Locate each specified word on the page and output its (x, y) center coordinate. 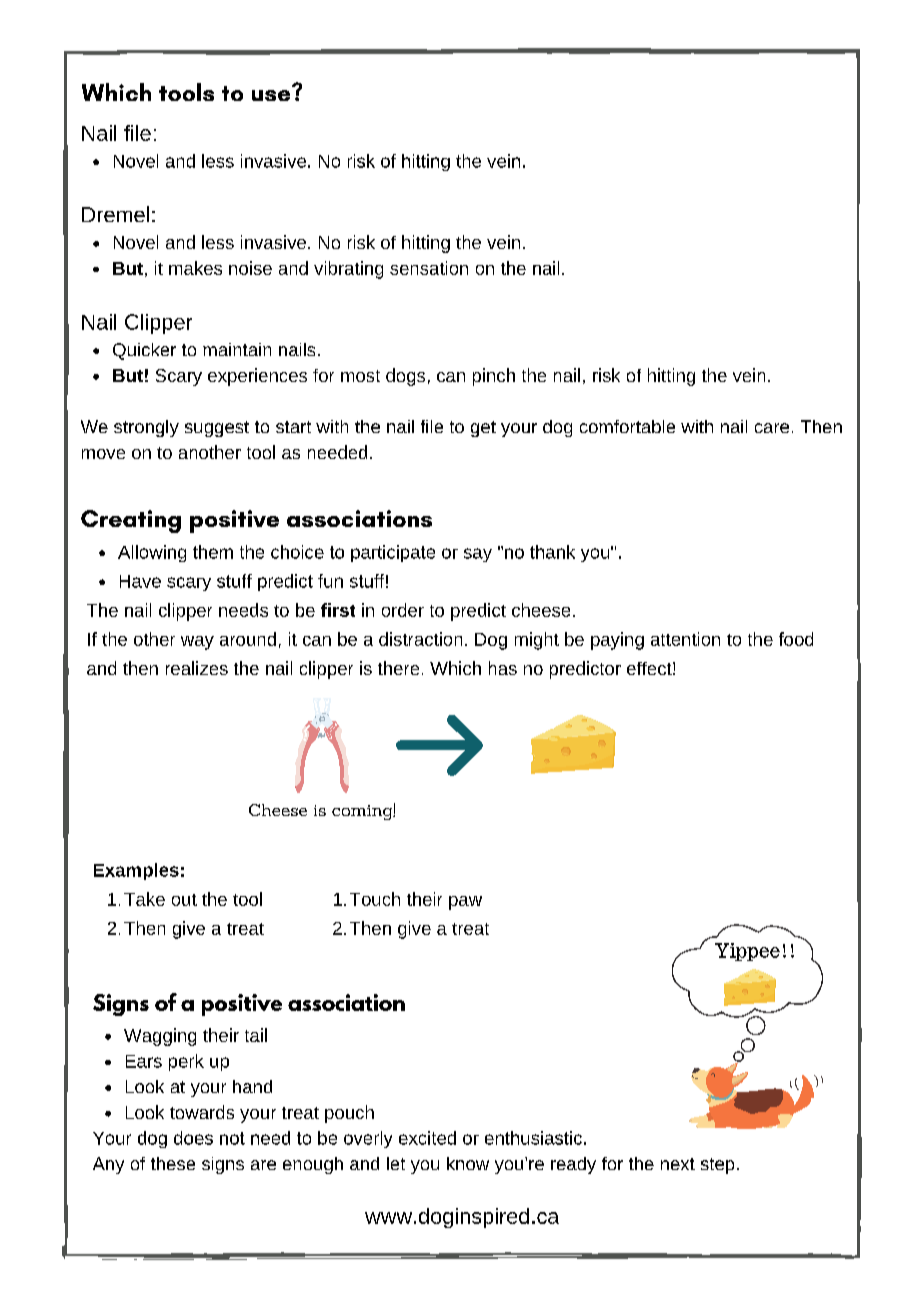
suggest (217, 429)
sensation (429, 268)
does (193, 1138)
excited (427, 1138)
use (271, 95)
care (772, 428)
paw (465, 903)
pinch (494, 377)
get (483, 429)
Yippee (747, 952)
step (717, 1166)
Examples (136, 871)
